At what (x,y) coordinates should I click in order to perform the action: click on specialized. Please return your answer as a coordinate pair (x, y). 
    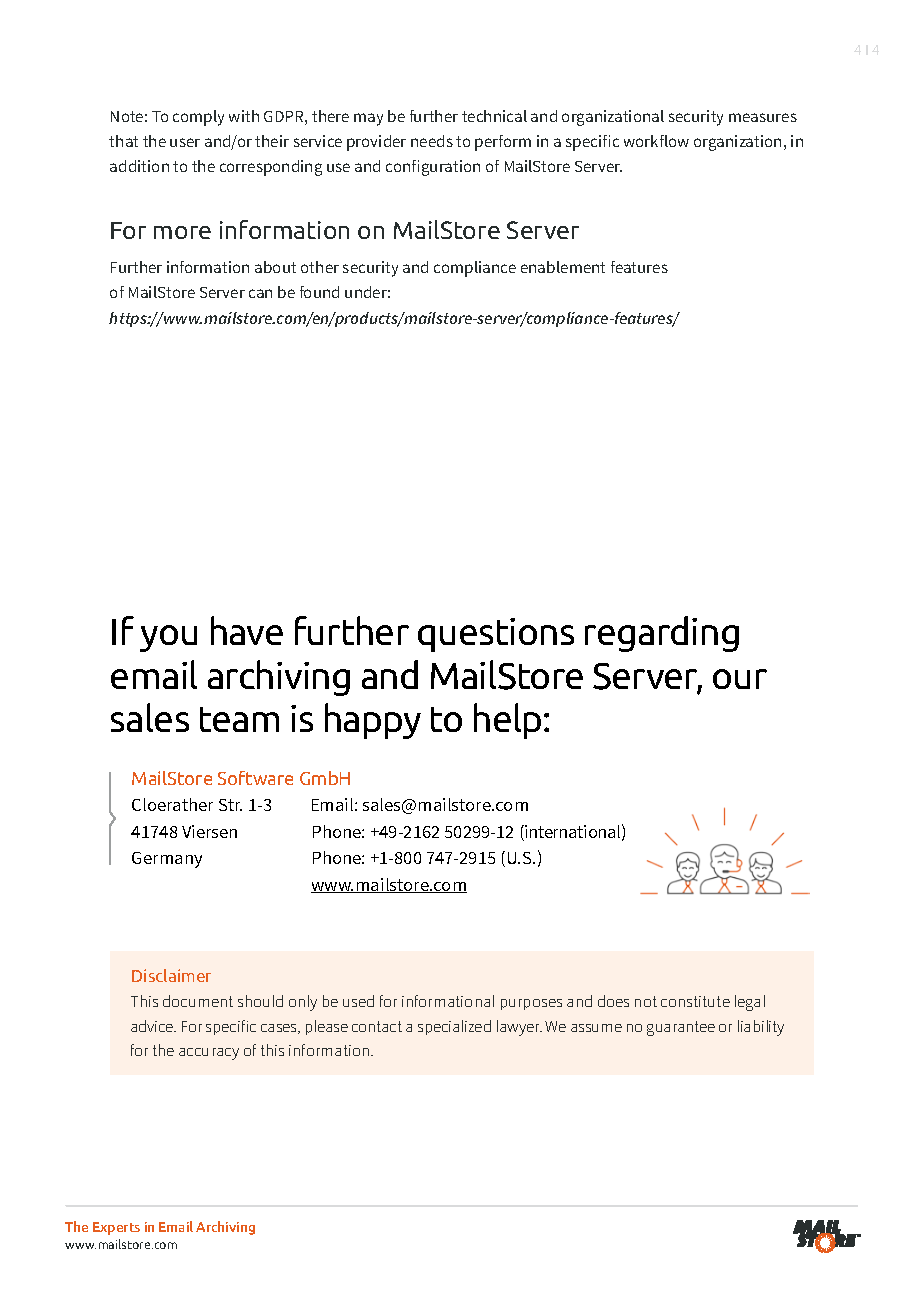
    Looking at the image, I should click on (454, 1027).
